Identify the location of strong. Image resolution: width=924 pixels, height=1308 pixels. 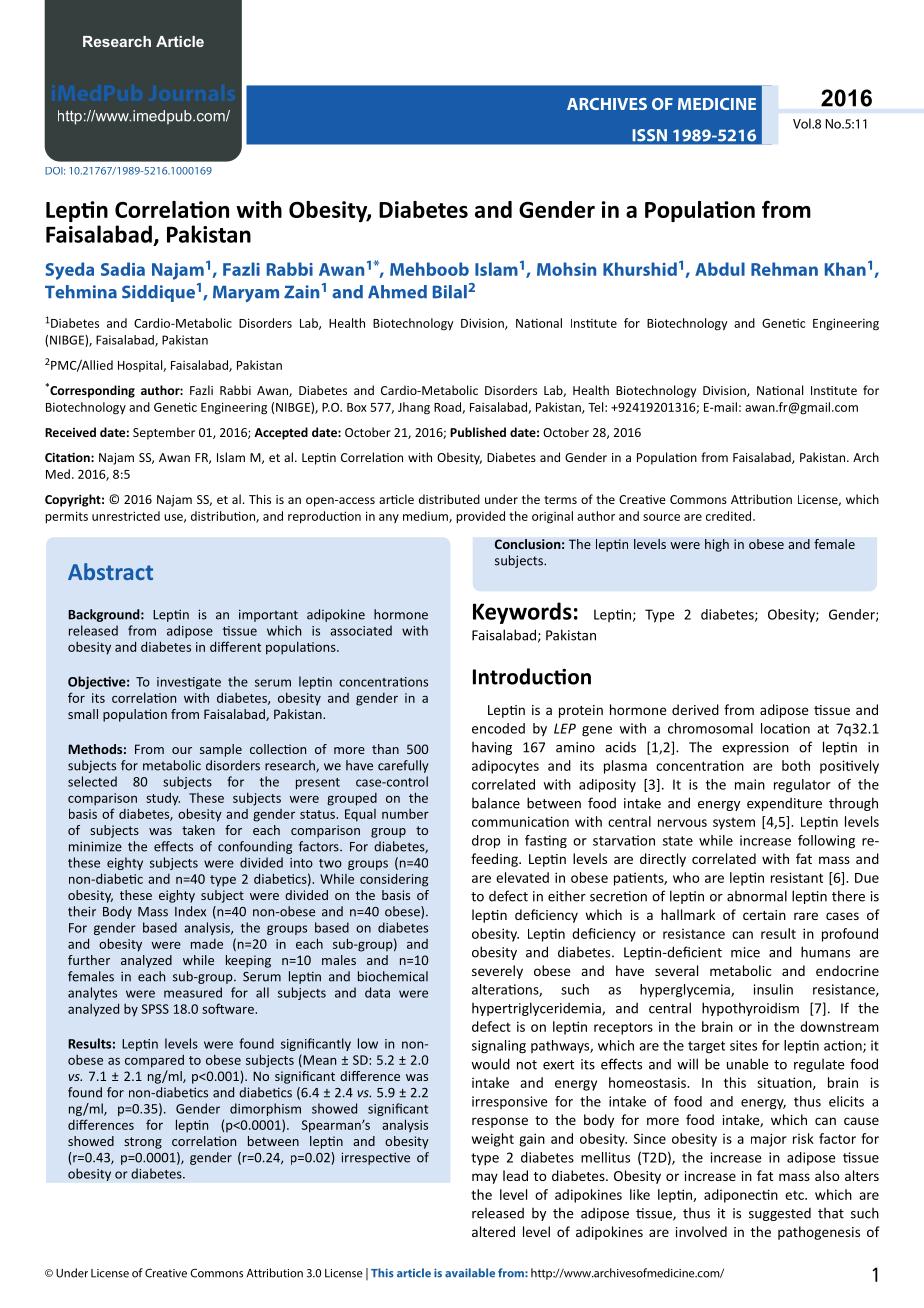
(143, 1143).
